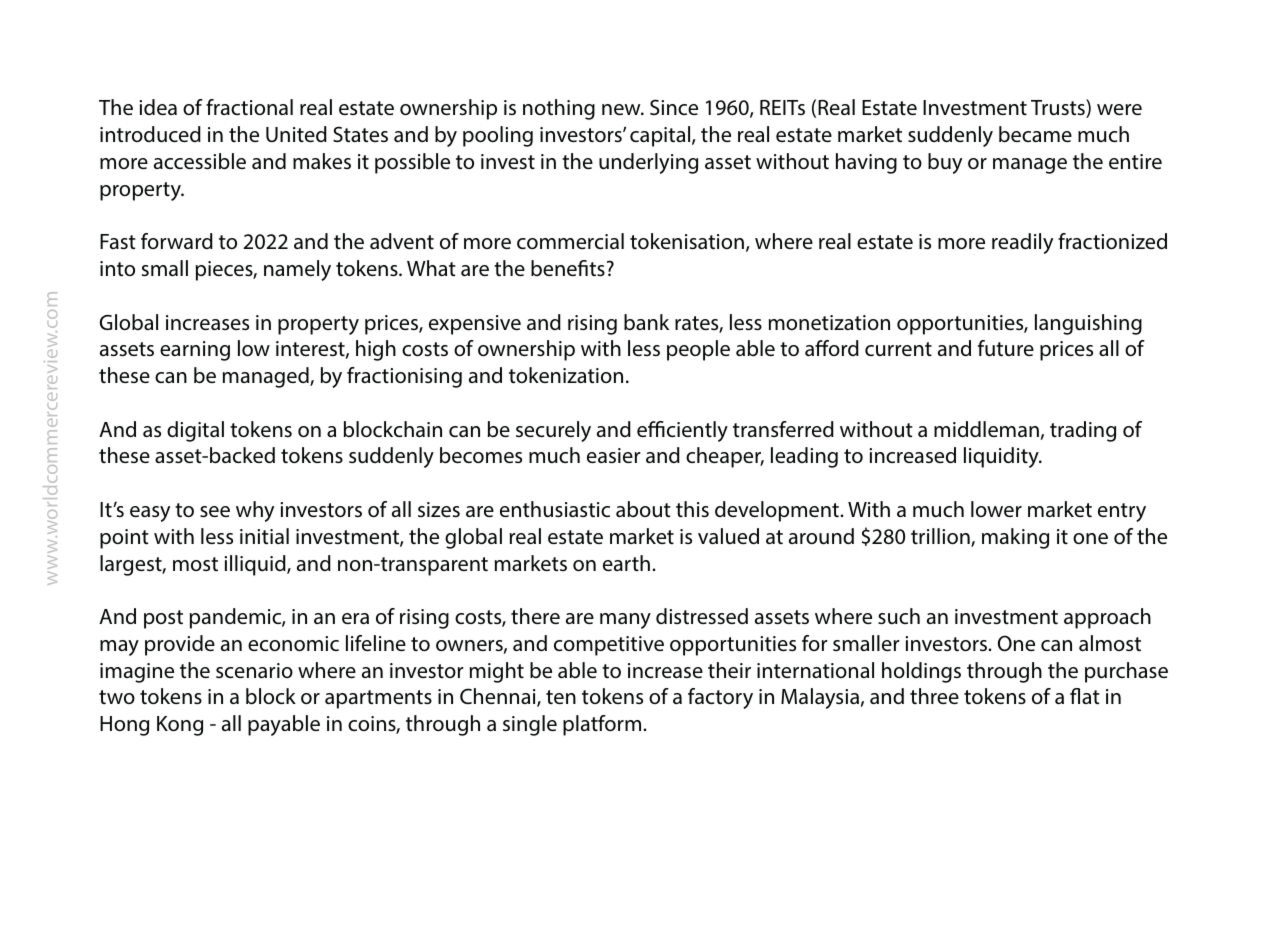 Image resolution: width=1270 pixels, height=952 pixels. I want to click on Kong, so click(180, 726).
